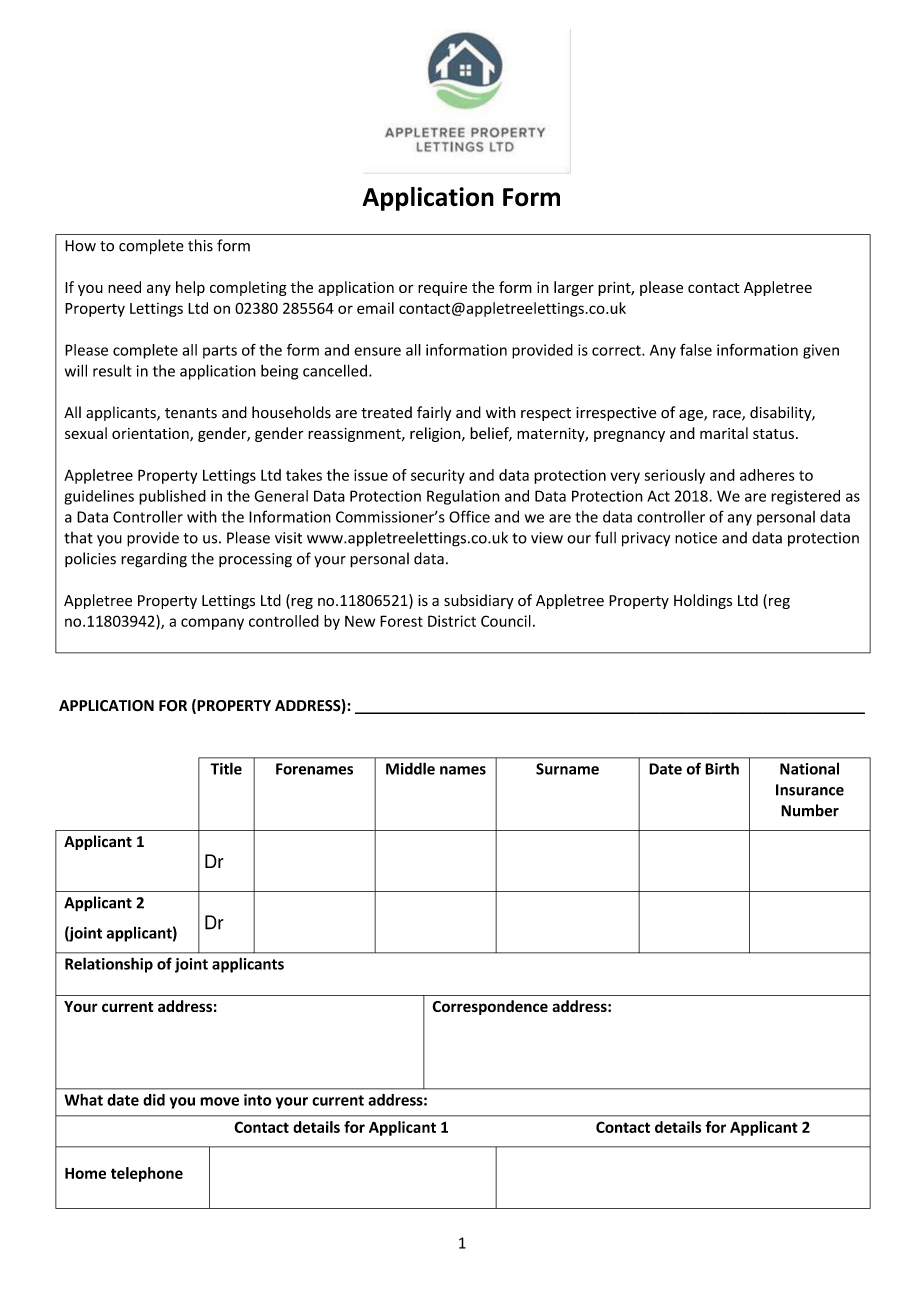 The width and height of the screenshot is (924, 1308). I want to click on false, so click(696, 350).
